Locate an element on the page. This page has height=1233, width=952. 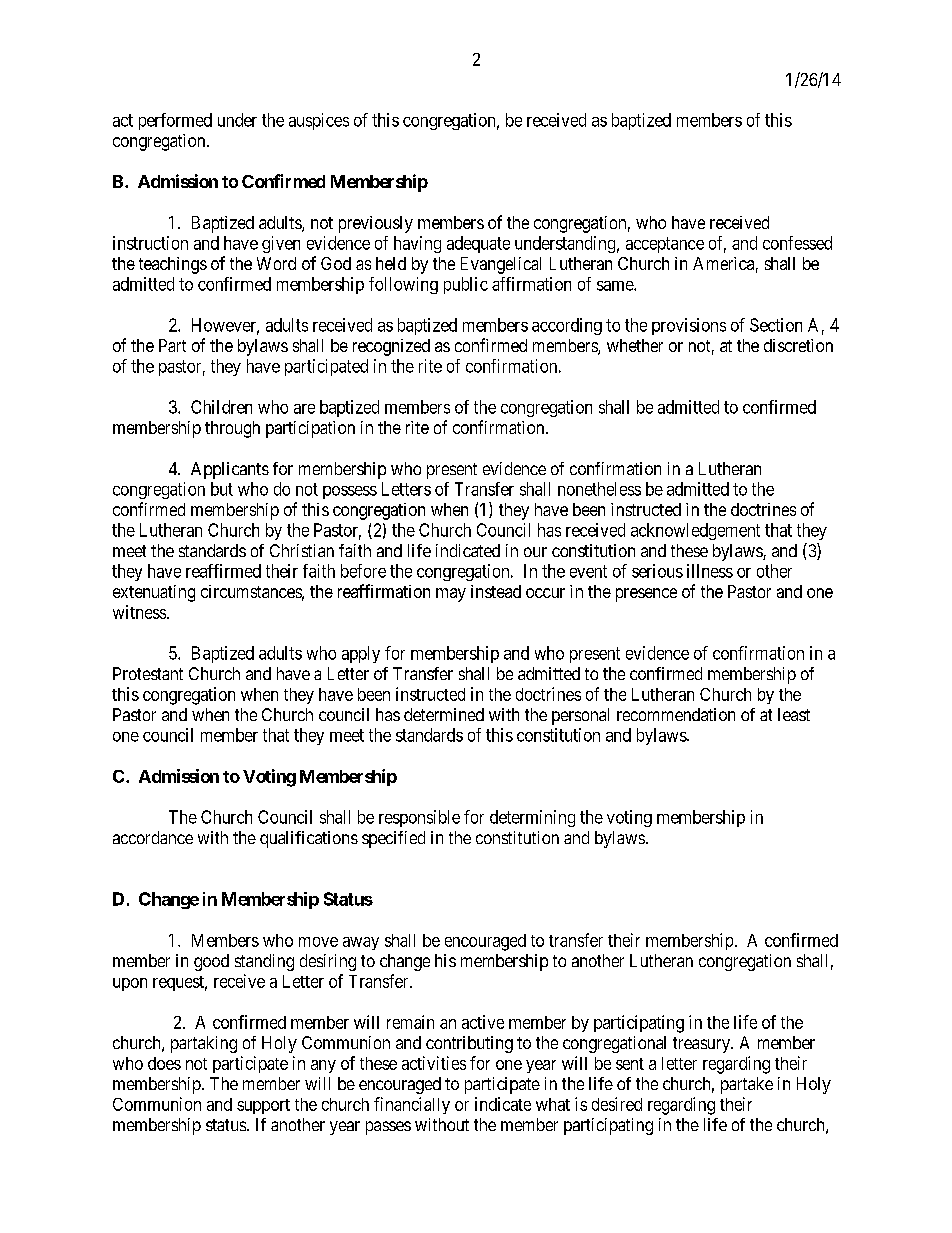
adequate is located at coordinates (478, 244).
